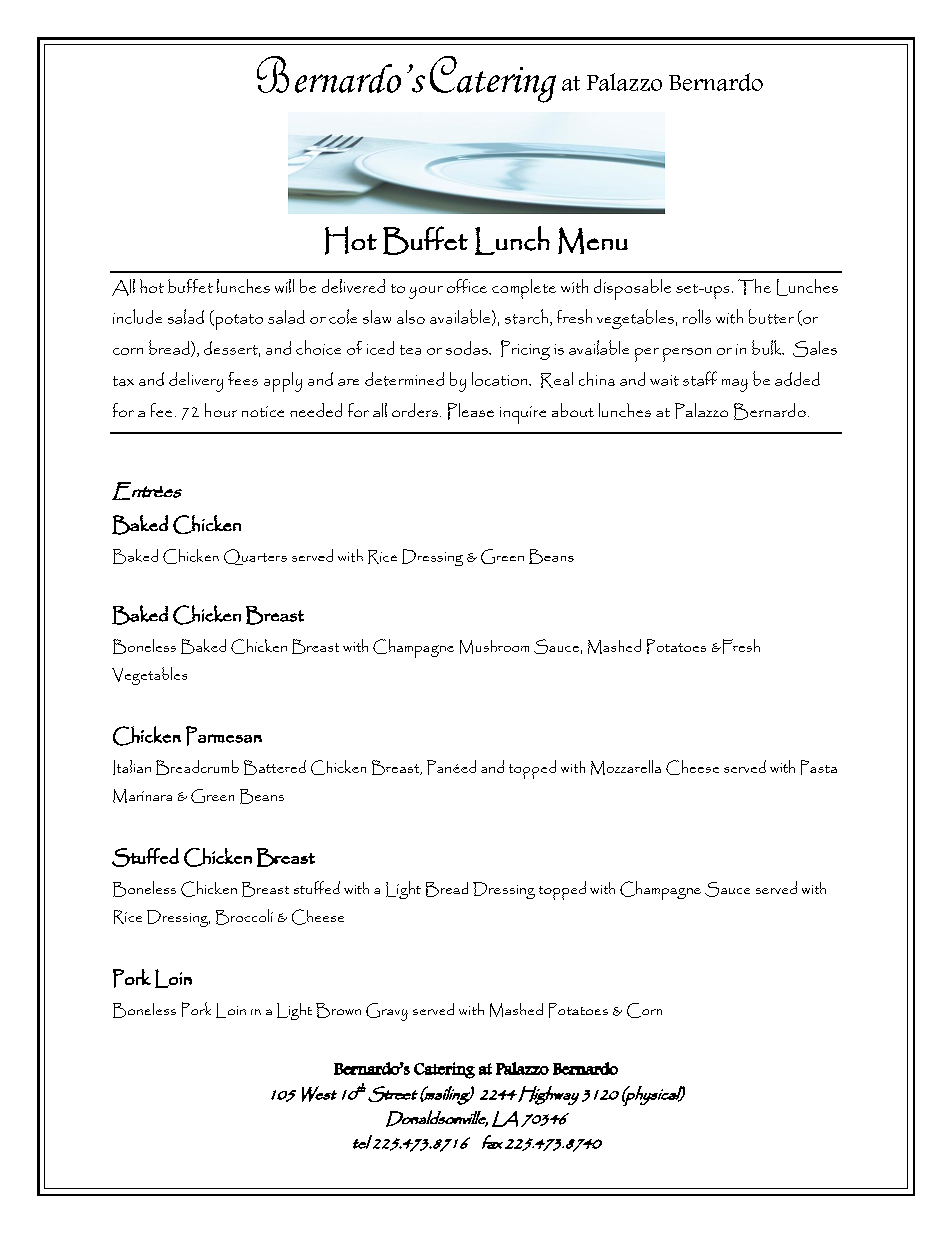 The height and width of the image is (1233, 952). I want to click on will, so click(284, 286).
